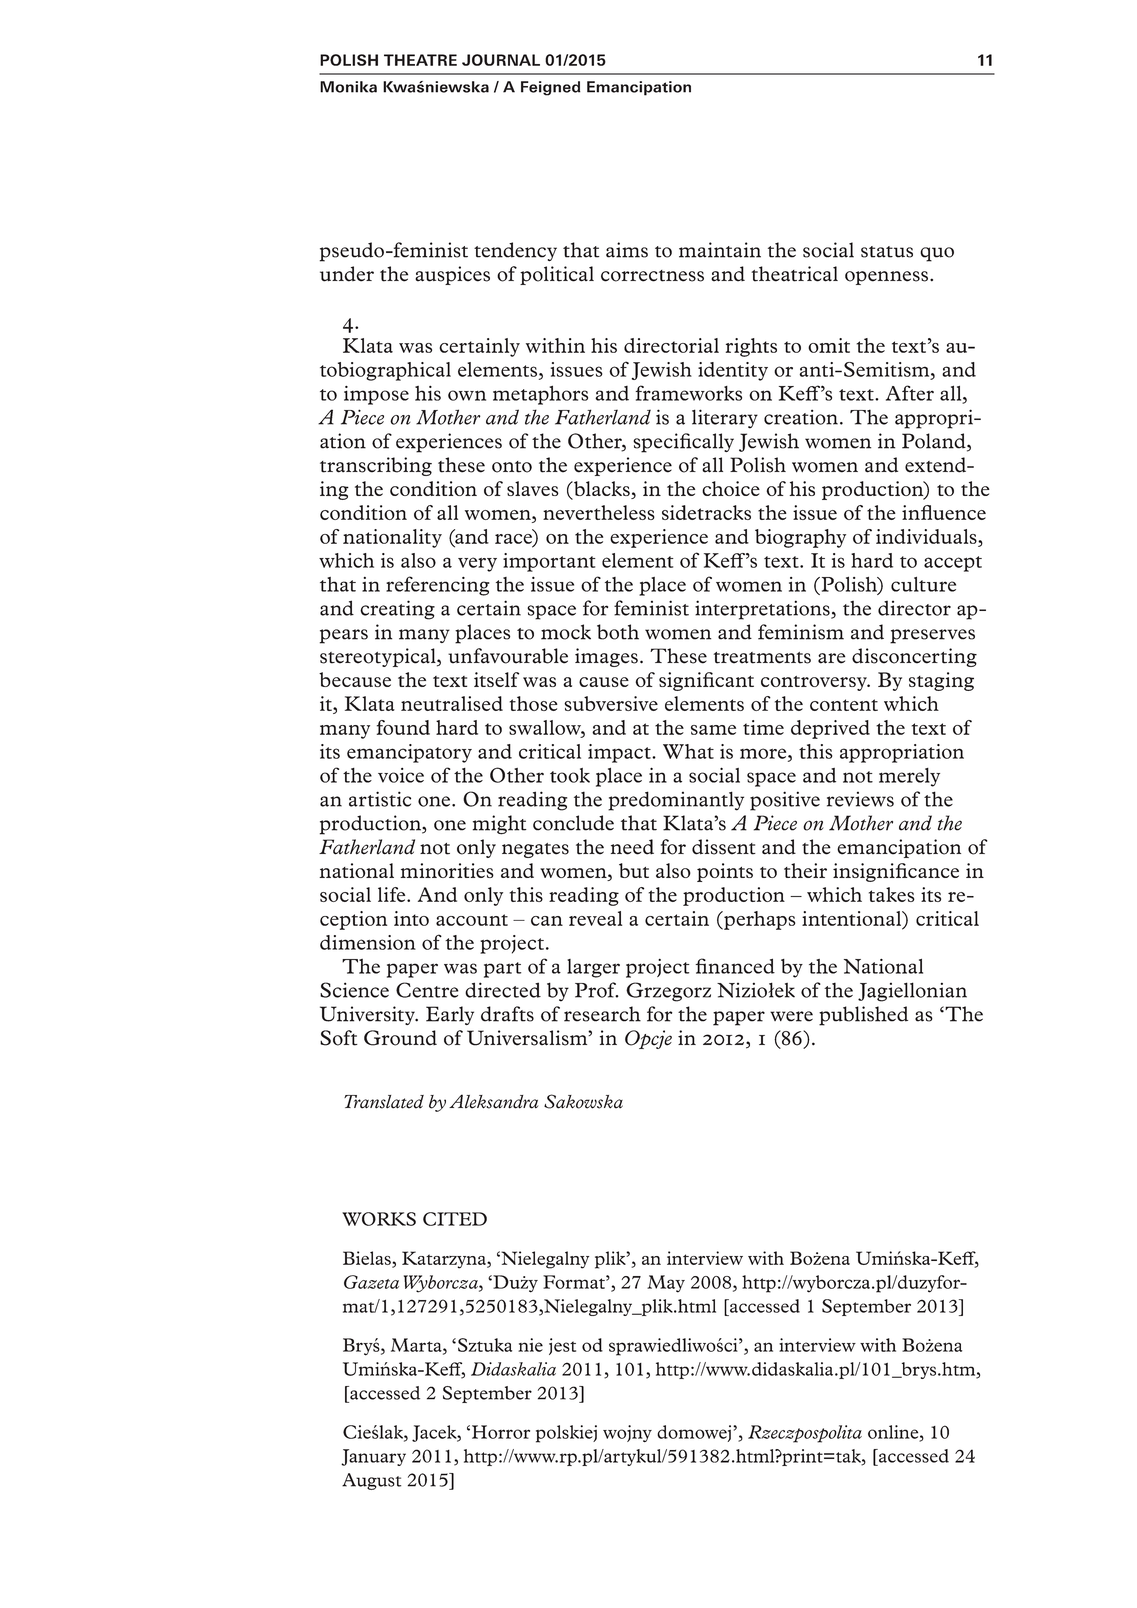 The width and height of the image is (1137, 1608). Describe the element at coordinates (373, 1457) in the image. I see `January` at that location.
